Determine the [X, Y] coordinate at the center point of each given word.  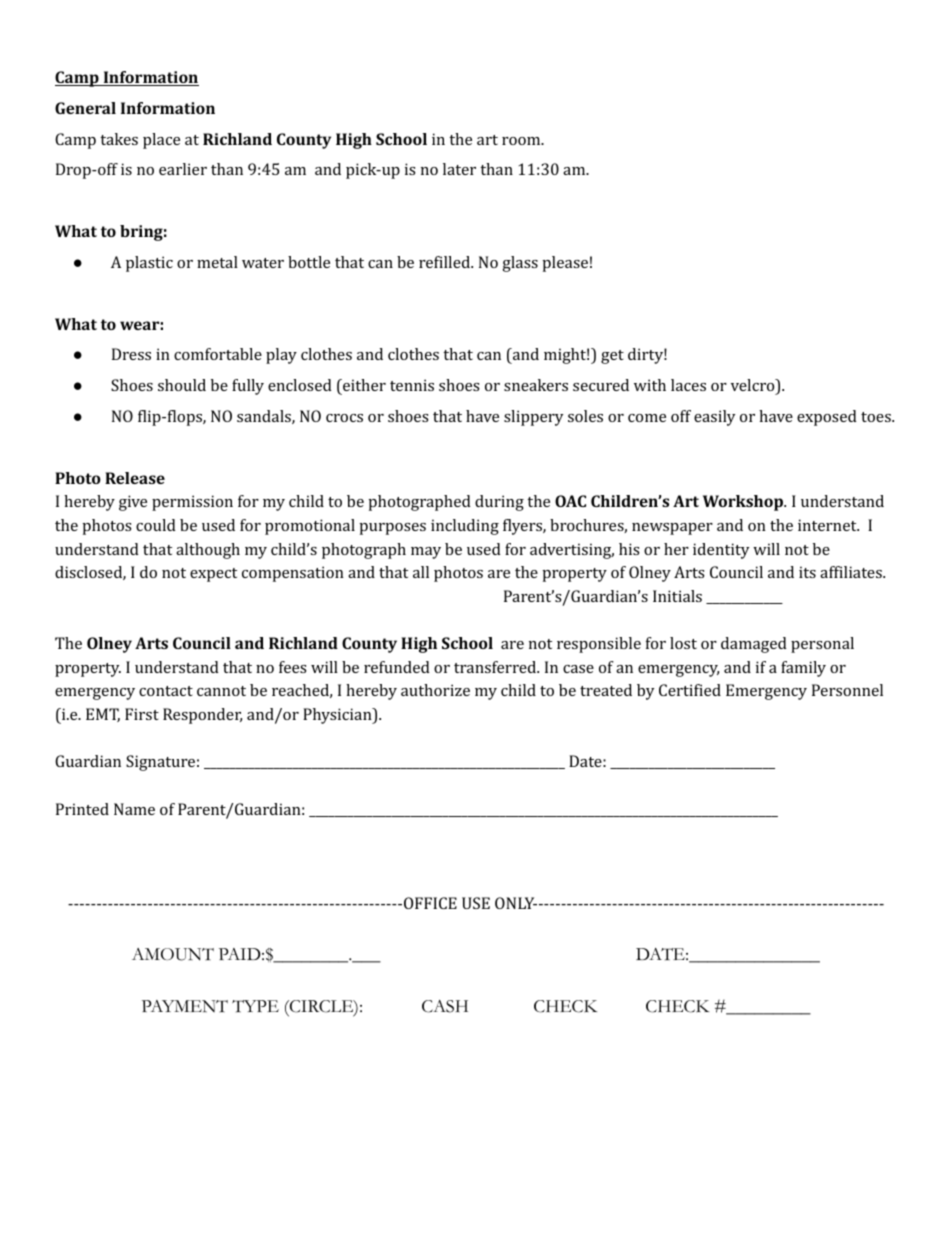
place [161, 141]
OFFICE [430, 903]
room [522, 141]
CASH [445, 1006]
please [565, 264]
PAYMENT [185, 1006]
